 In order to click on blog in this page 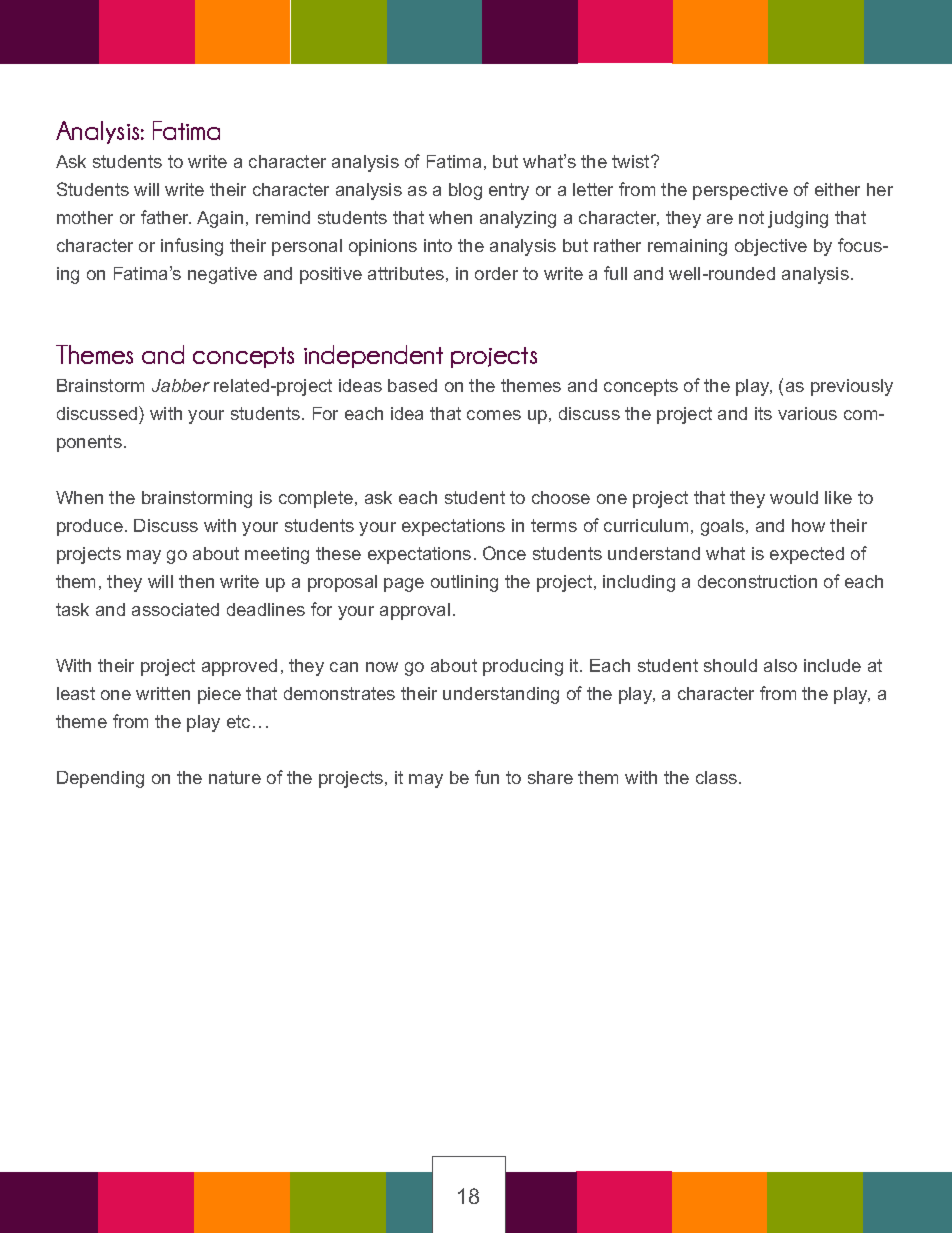, I will do `click(465, 191)`.
